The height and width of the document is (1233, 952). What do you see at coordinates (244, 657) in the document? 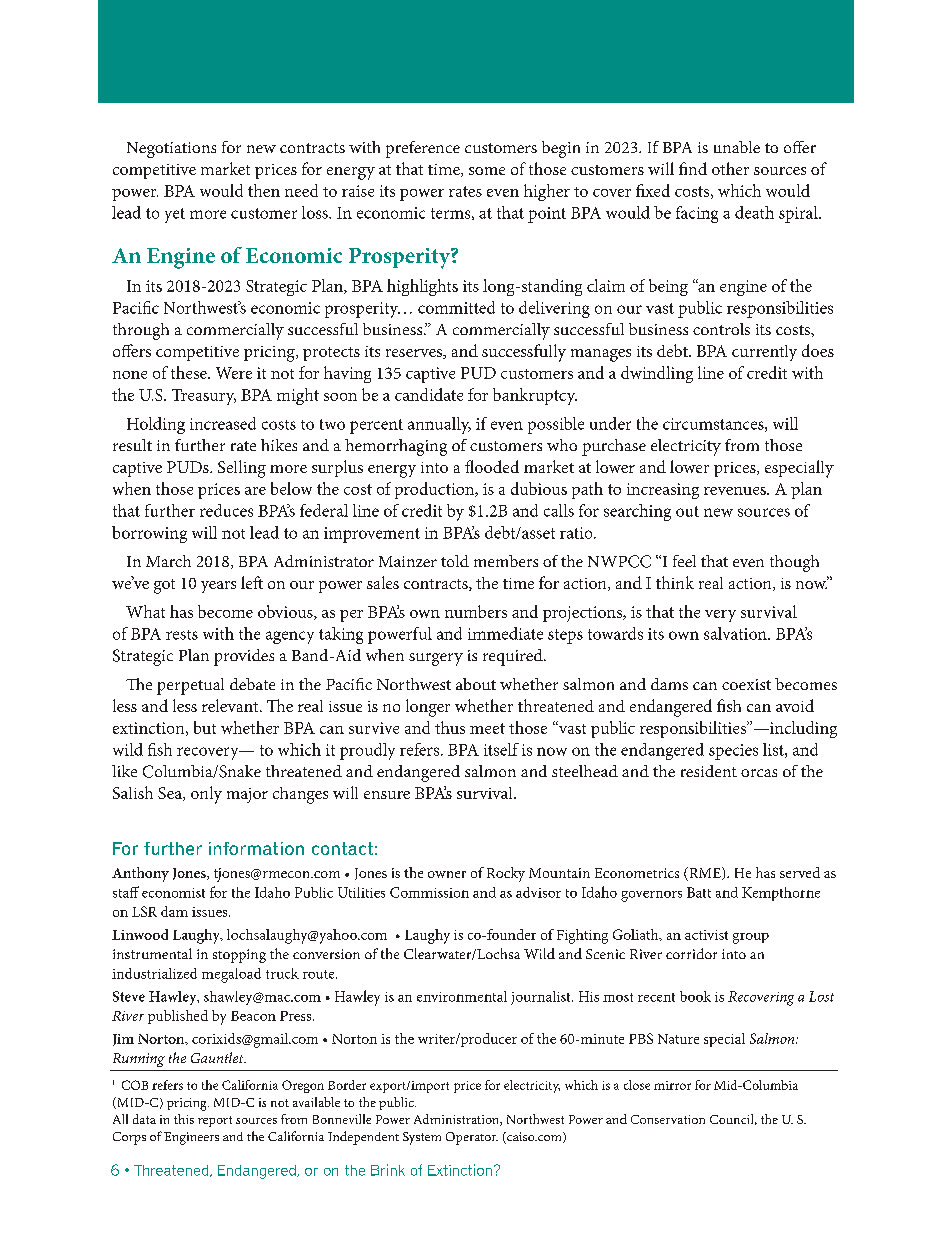
I see `provides` at bounding box center [244, 657].
